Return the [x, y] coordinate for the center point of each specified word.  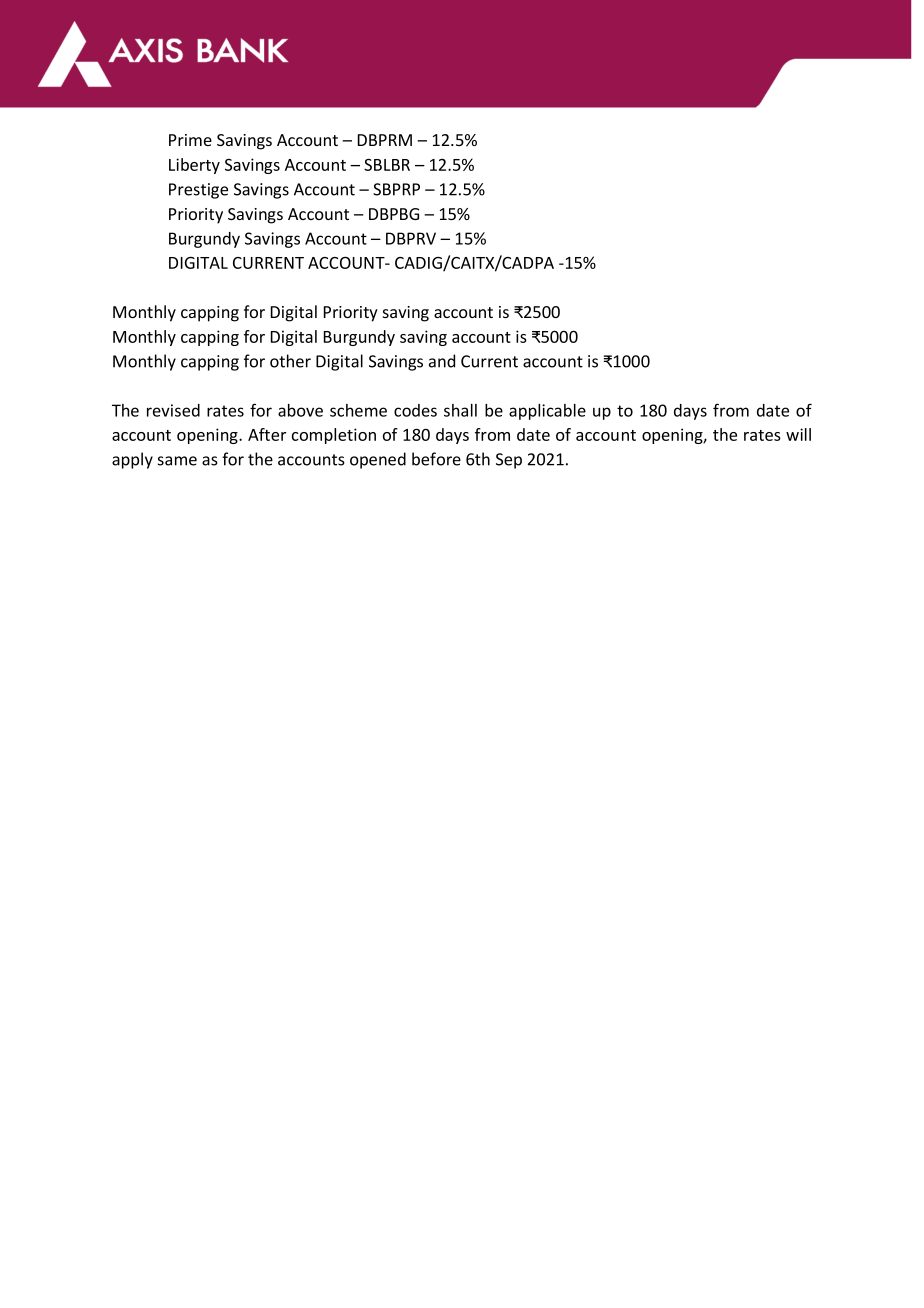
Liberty [194, 166]
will [798, 434]
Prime [190, 140]
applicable [547, 412]
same [177, 461]
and [442, 361]
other [290, 361]
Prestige [198, 191]
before [436, 459]
